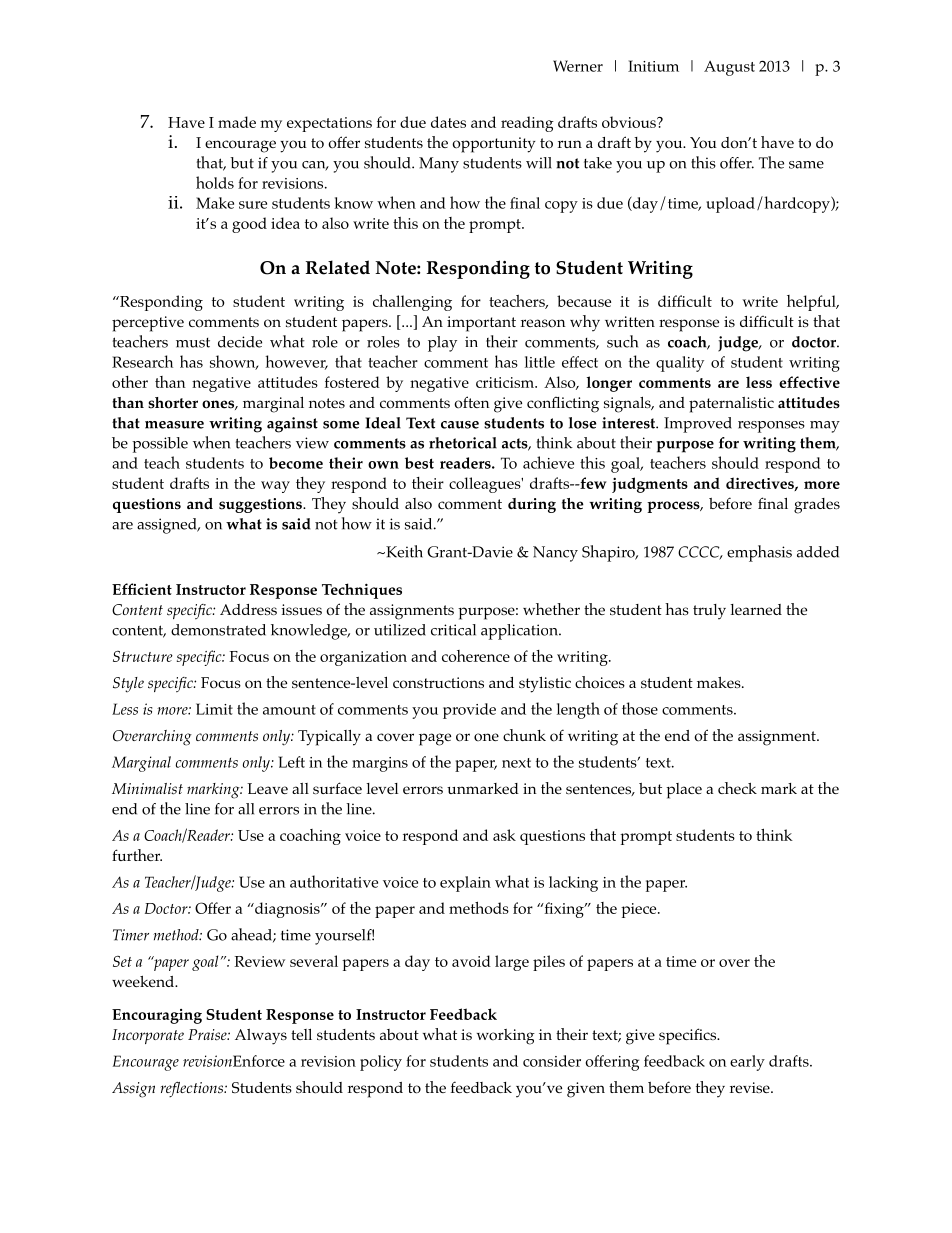  Describe the element at coordinates (747, 1063) in the screenshot. I see `early` at that location.
